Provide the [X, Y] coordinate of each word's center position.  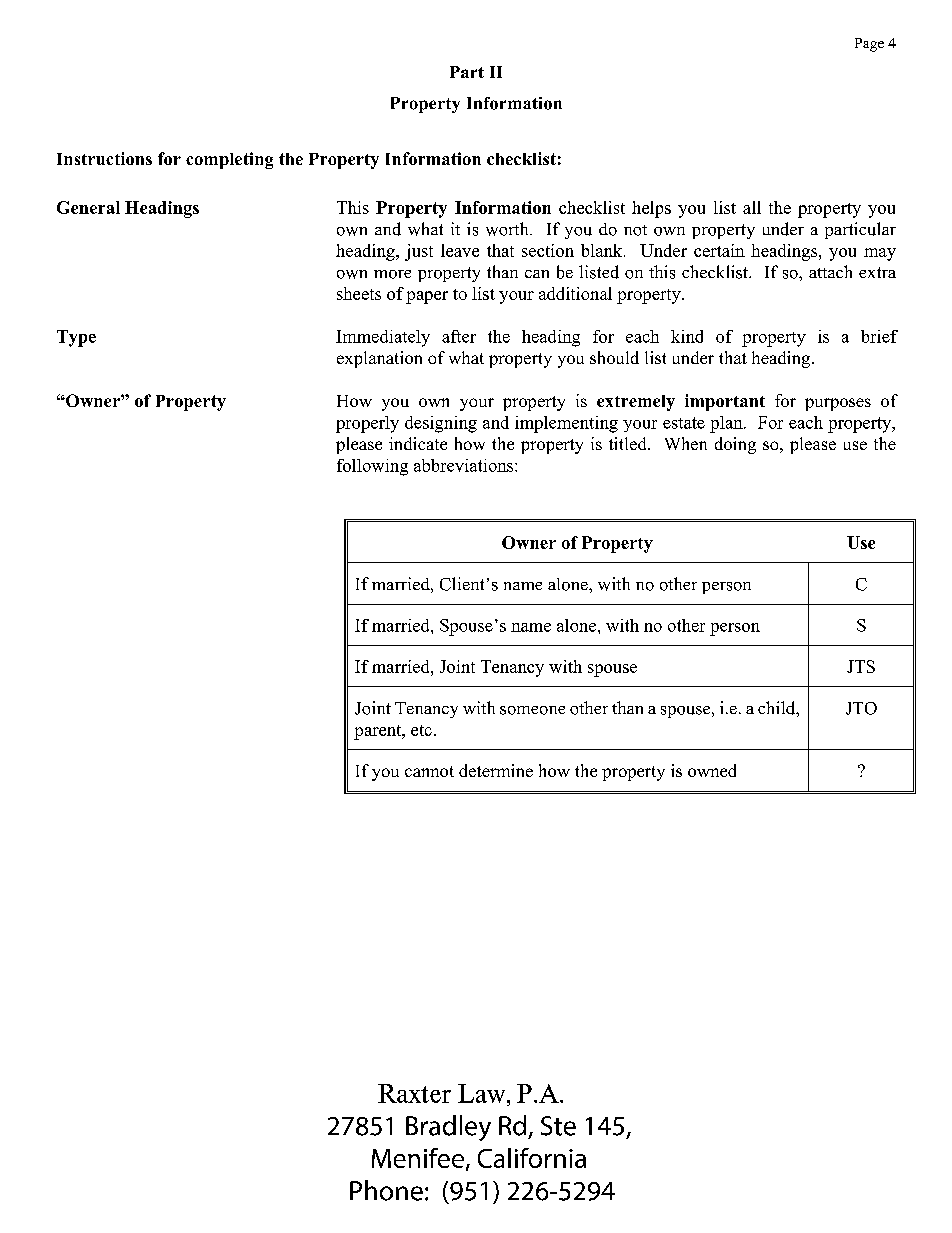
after [459, 336]
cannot [429, 771]
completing [229, 160]
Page [869, 45]
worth [508, 229]
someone [532, 710]
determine [496, 770]
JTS [861, 666]
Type [76, 338]
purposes [838, 404]
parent [379, 732]
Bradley [448, 1128]
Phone [386, 1190]
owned [712, 770]
